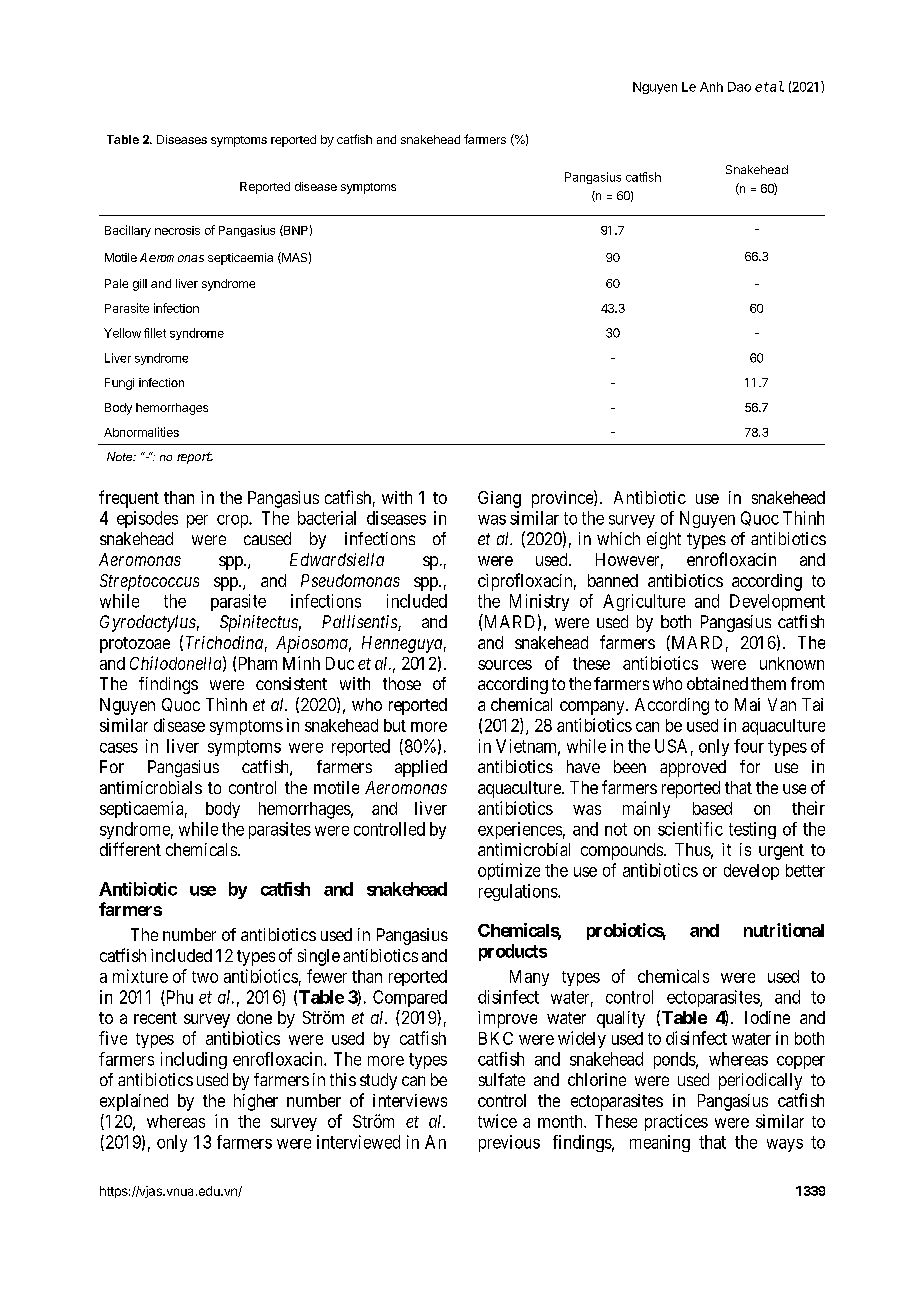  What do you see at coordinates (155, 333) in the page?
I see `fillet` at bounding box center [155, 333].
